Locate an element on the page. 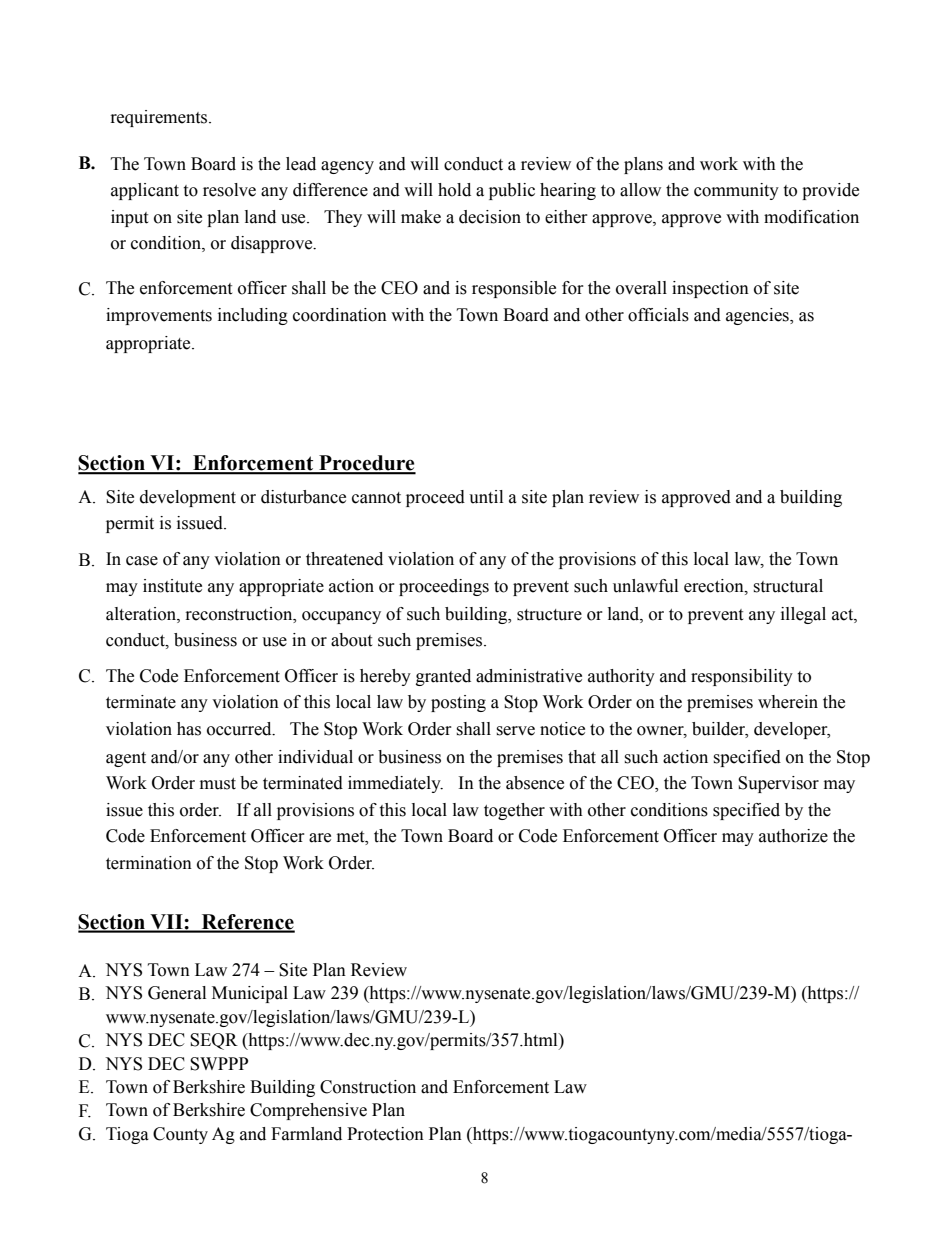  erection is located at coordinates (715, 586).
